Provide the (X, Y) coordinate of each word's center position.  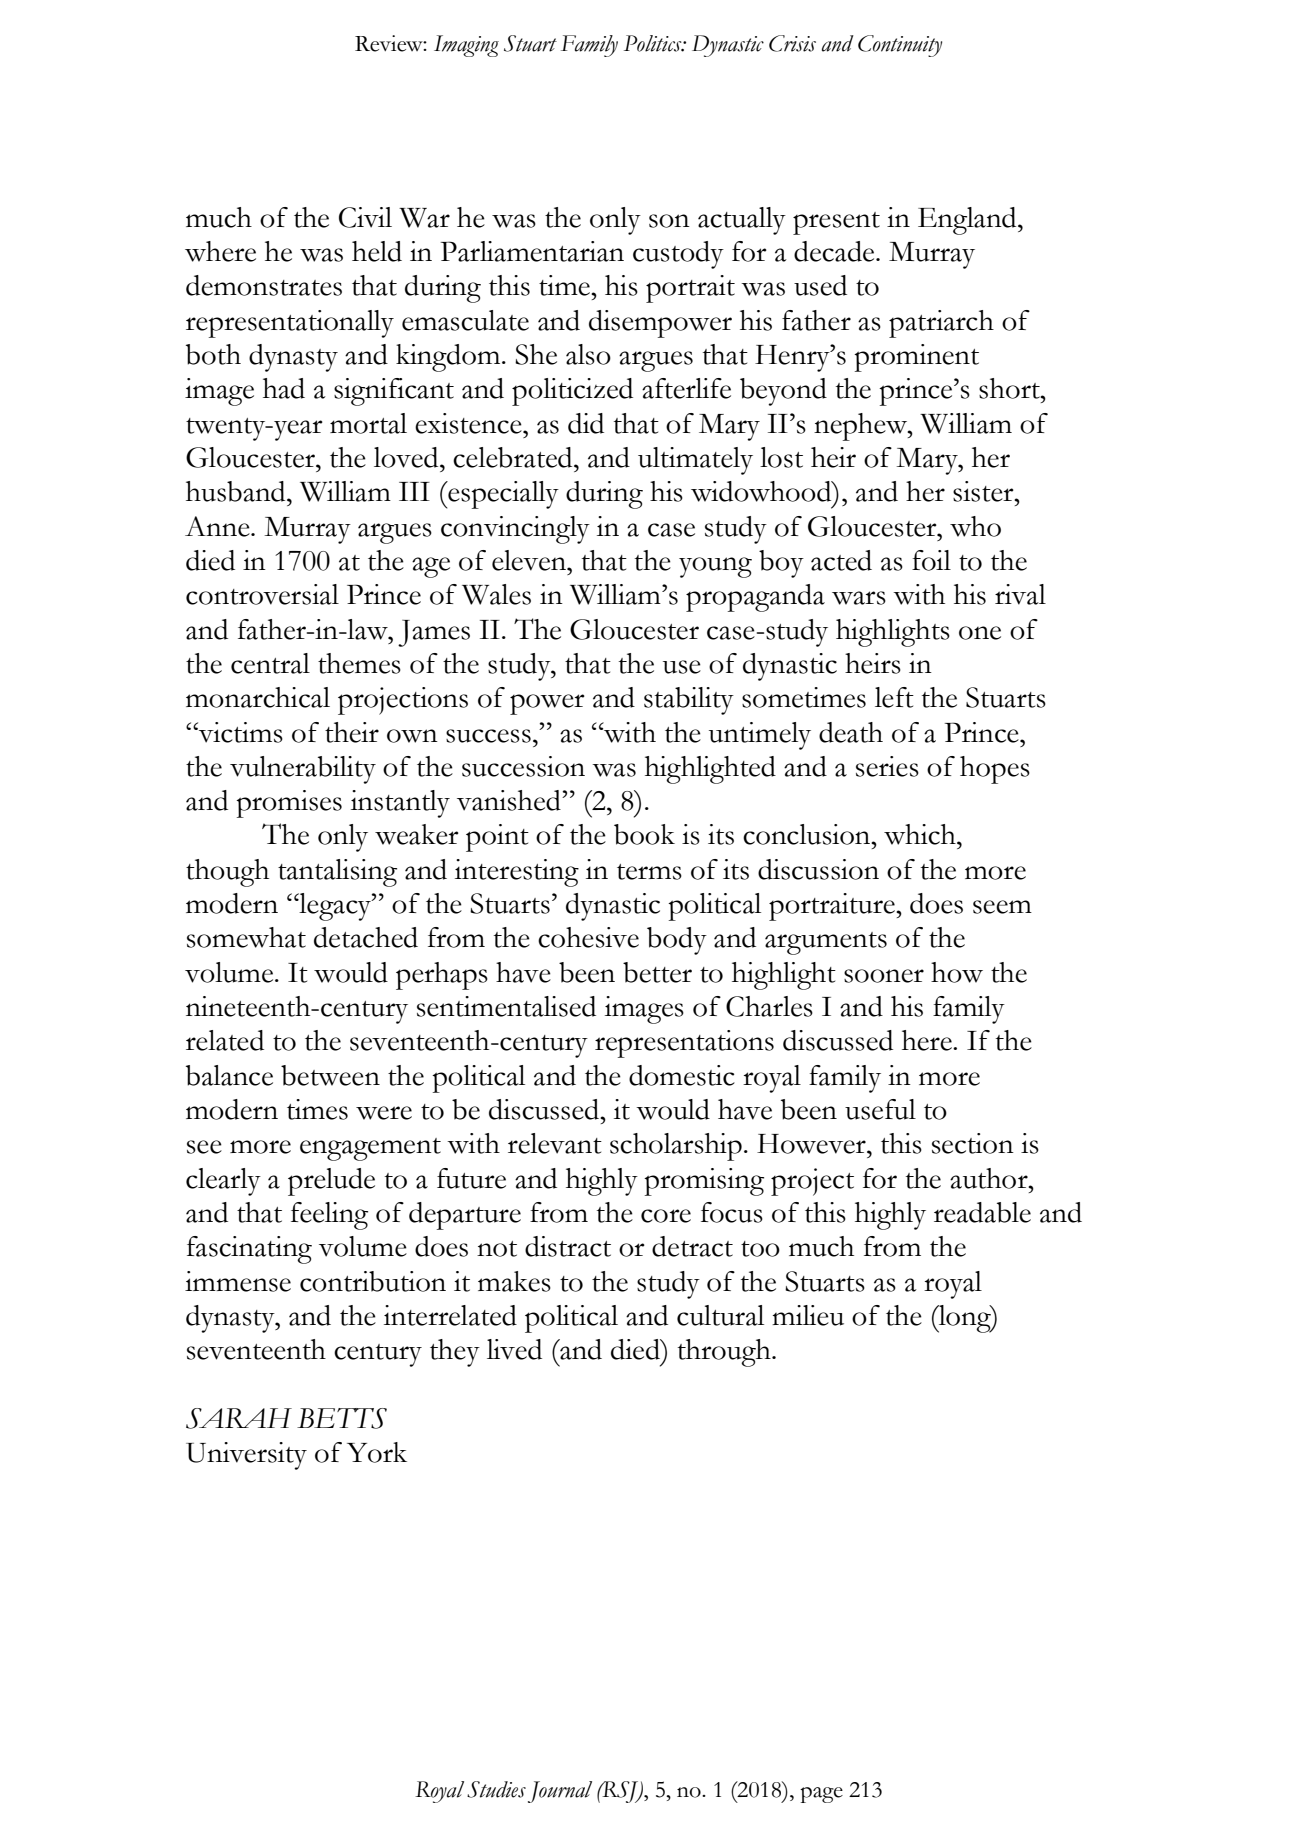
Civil (365, 217)
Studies (496, 1789)
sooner (884, 976)
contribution (373, 1281)
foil (931, 560)
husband (237, 491)
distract (568, 1246)
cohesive (588, 937)
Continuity (900, 46)
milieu (808, 1315)
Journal (560, 1792)
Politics (654, 43)
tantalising (337, 873)
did (586, 423)
